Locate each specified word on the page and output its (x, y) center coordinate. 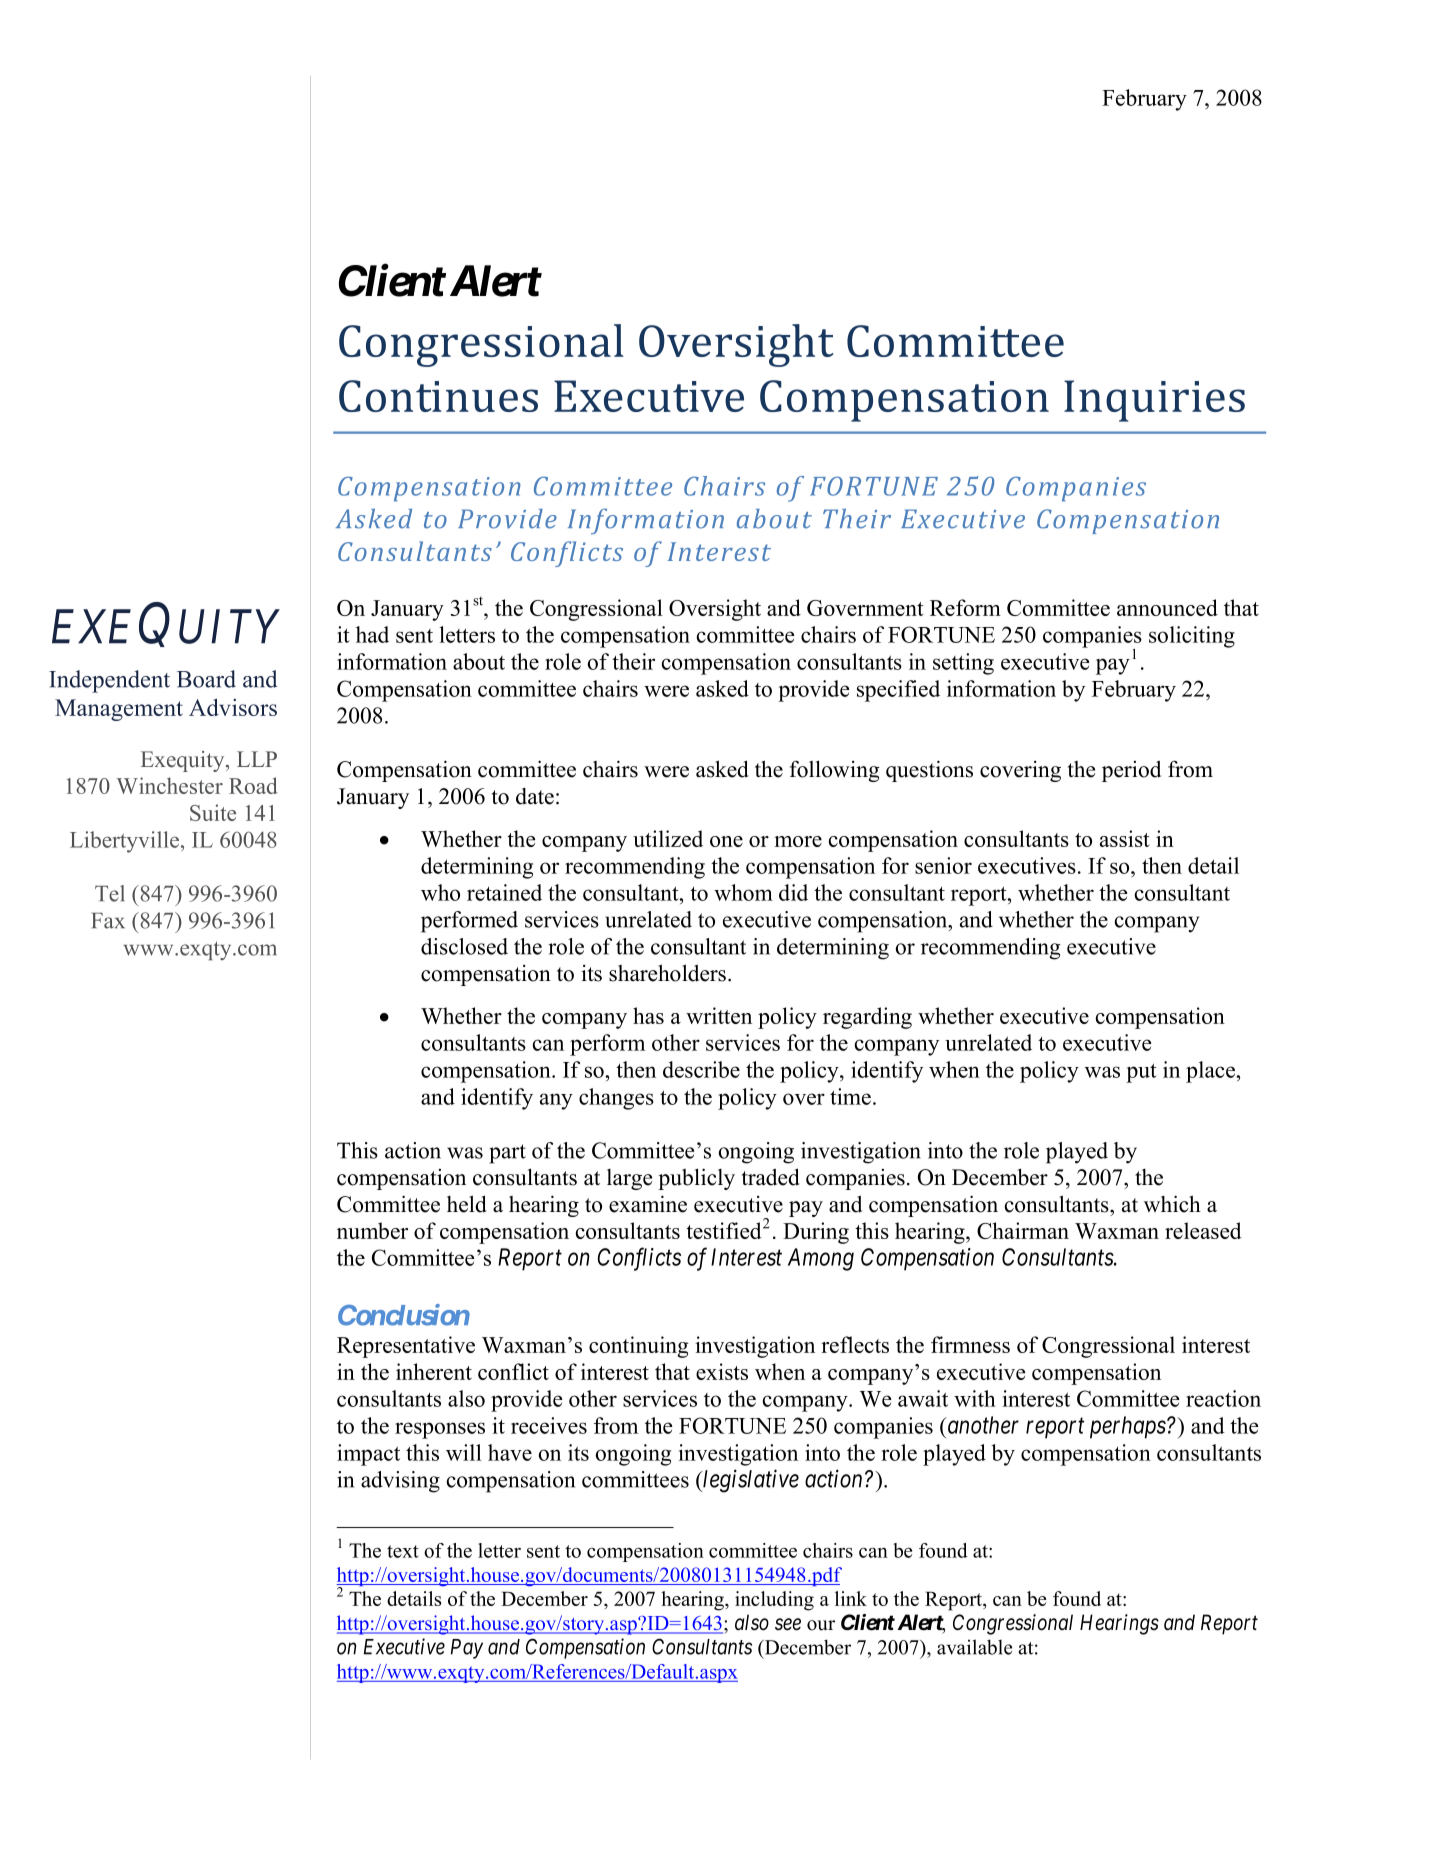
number (372, 1230)
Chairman (1023, 1230)
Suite (213, 812)
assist (1124, 838)
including (774, 1601)
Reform (965, 607)
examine (648, 1204)
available (974, 1647)
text (403, 1551)
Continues (438, 396)
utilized (668, 838)
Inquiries (1154, 401)
